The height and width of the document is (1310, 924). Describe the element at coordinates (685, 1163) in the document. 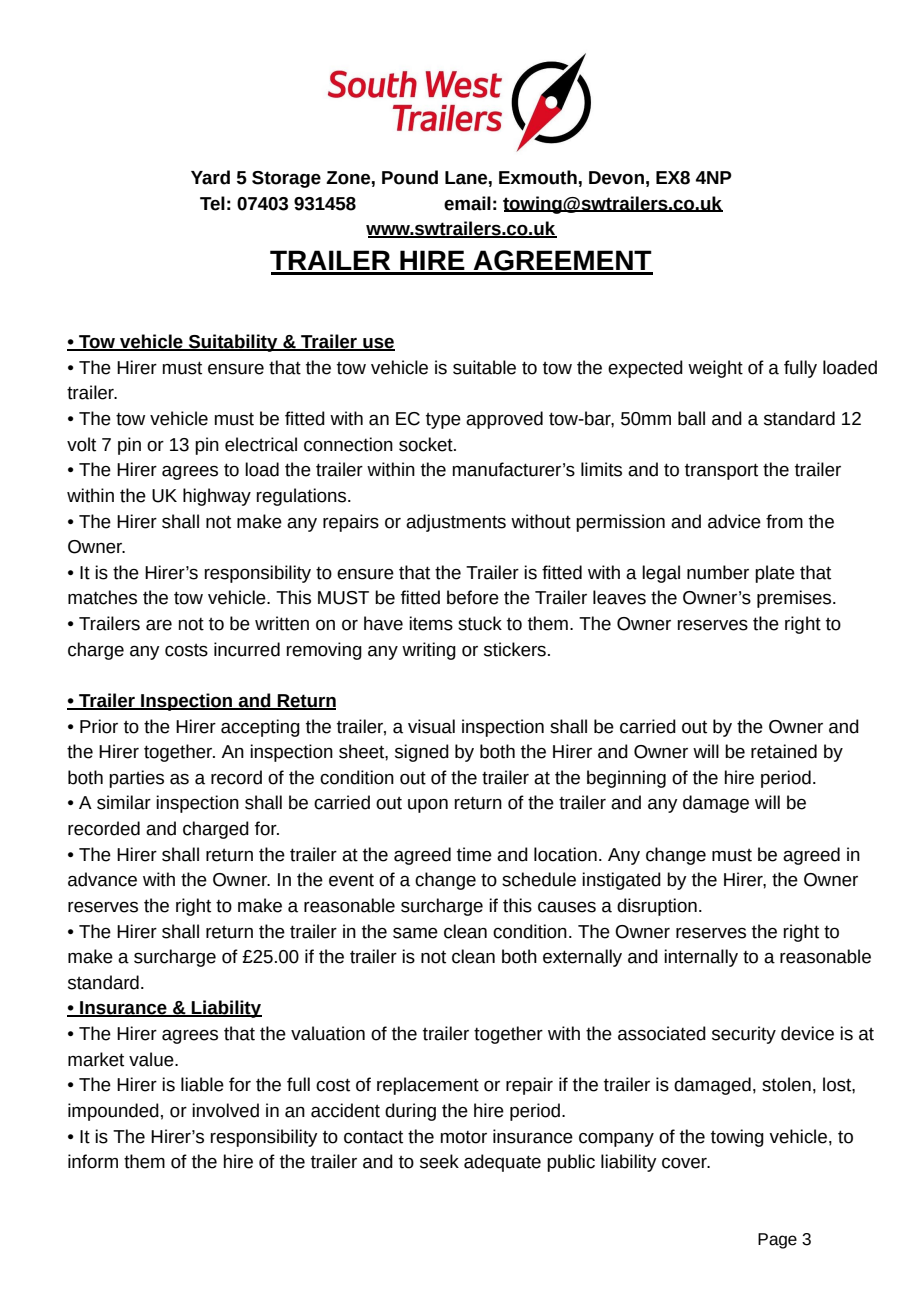

I see `cover` at that location.
